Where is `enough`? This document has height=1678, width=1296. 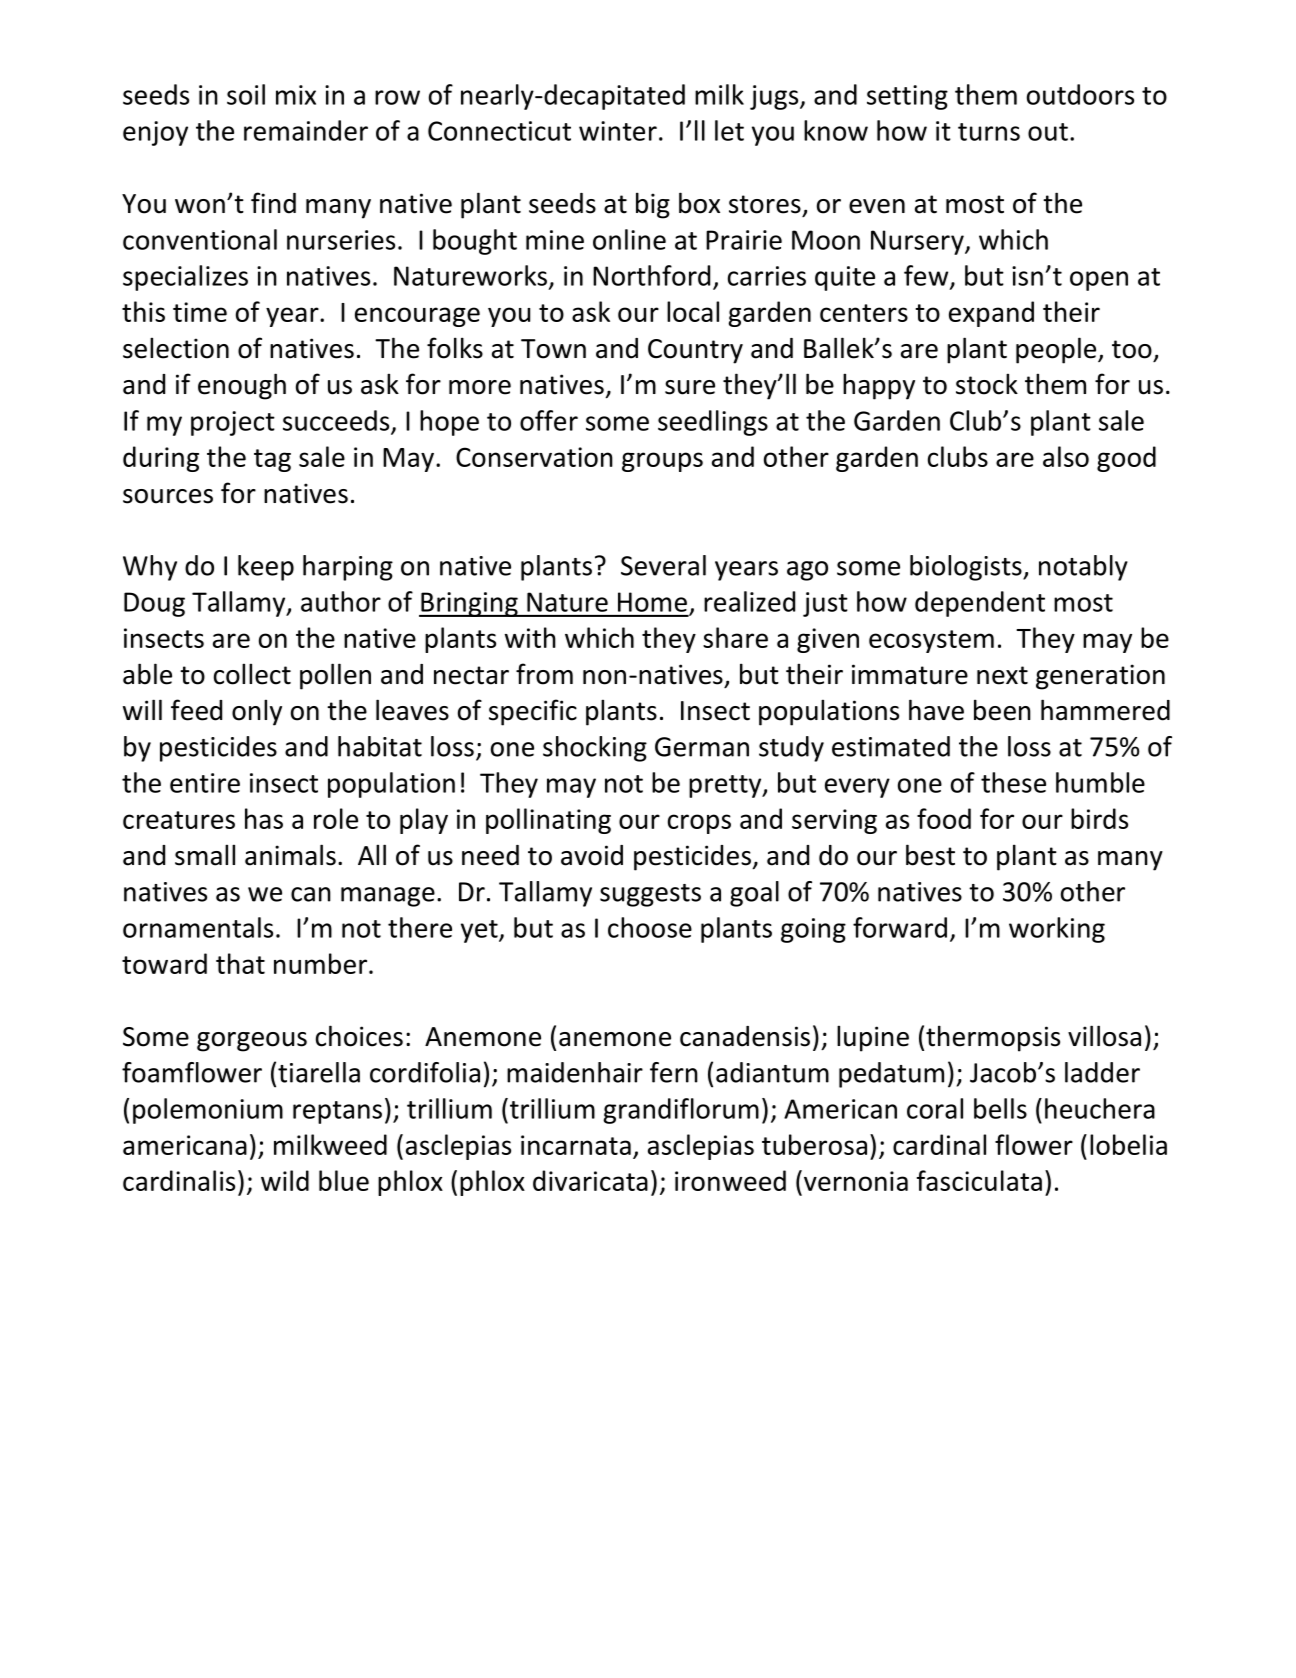
enough is located at coordinates (242, 386).
